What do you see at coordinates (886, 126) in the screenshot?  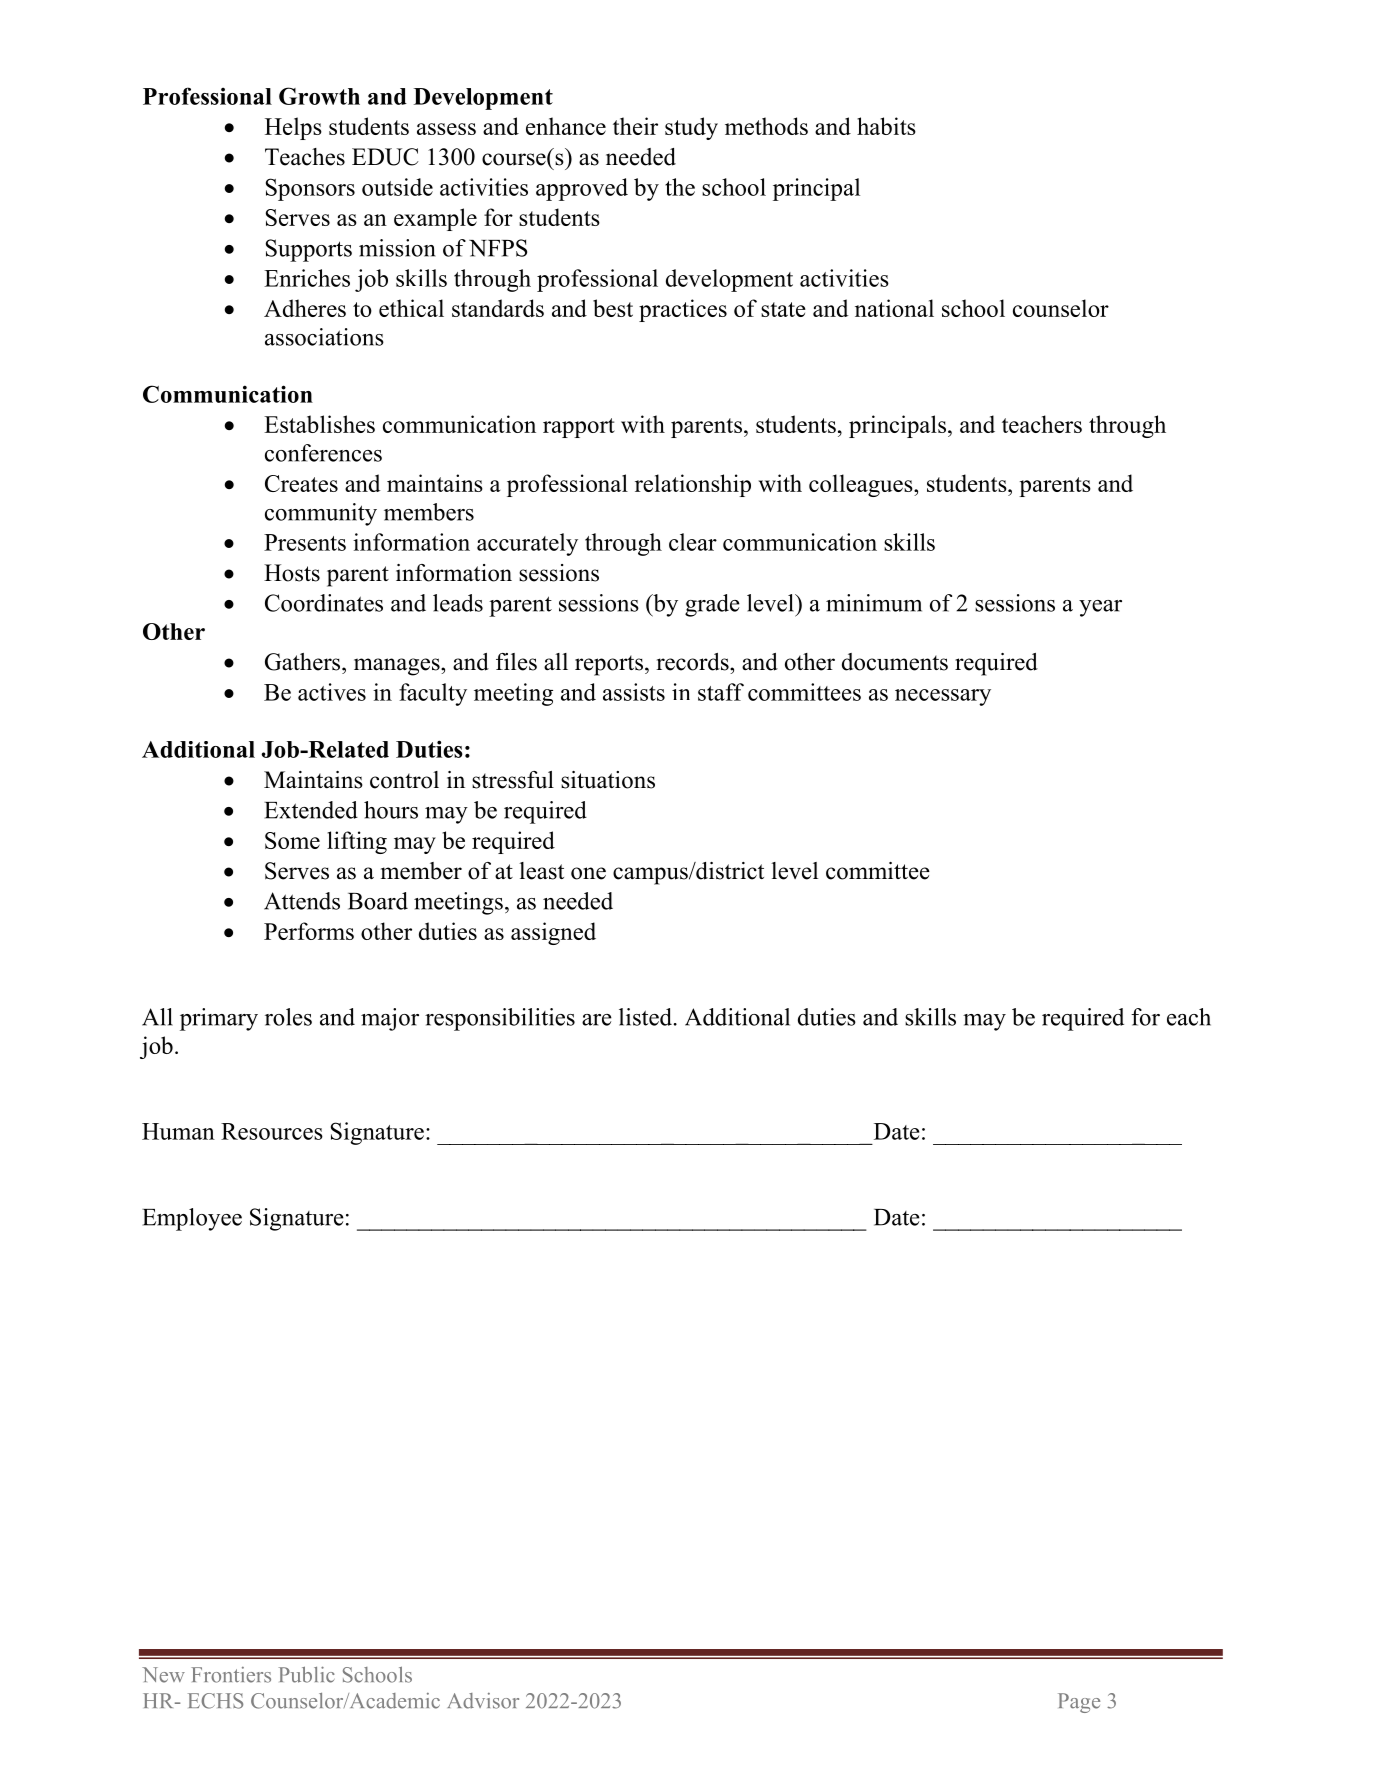 I see `habits` at bounding box center [886, 126].
